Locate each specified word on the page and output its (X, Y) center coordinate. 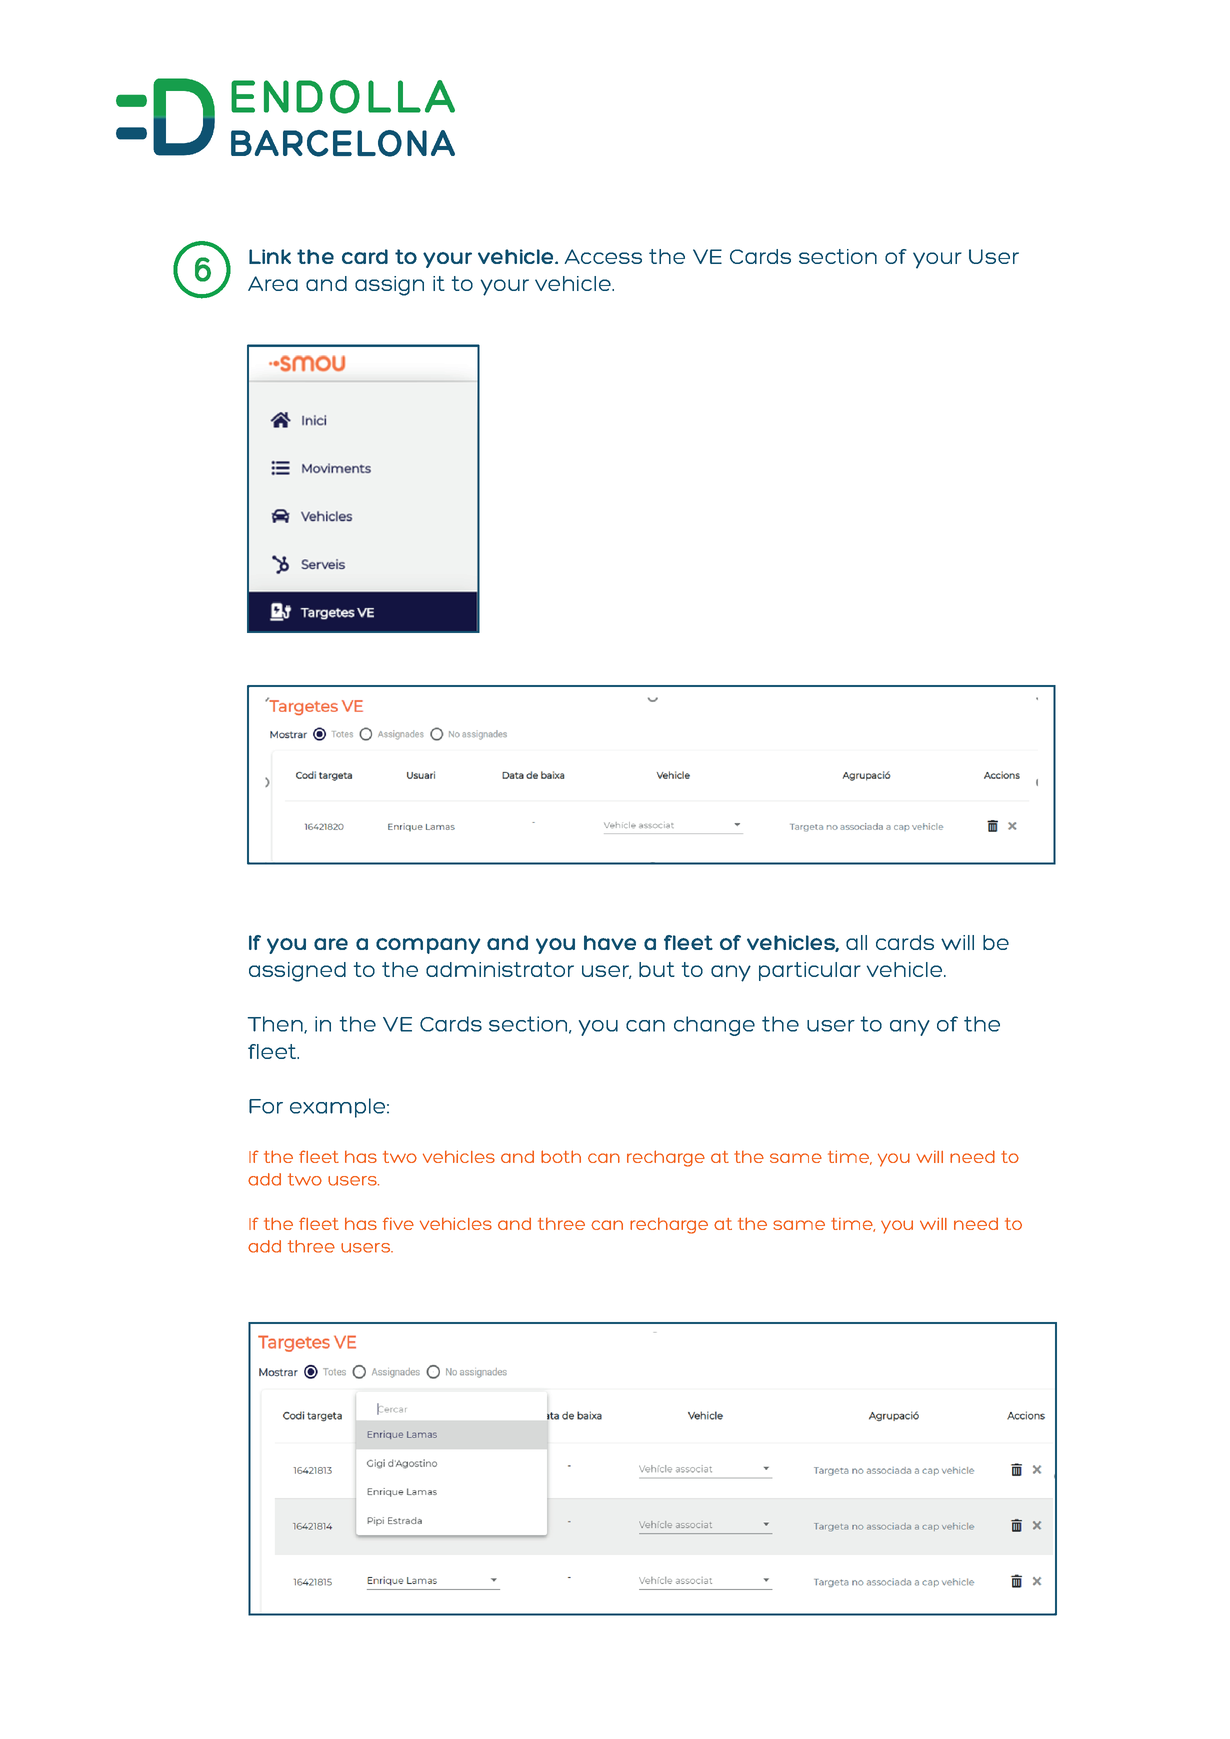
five (398, 1223)
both (561, 1156)
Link (270, 256)
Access (603, 256)
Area (273, 283)
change (714, 1026)
